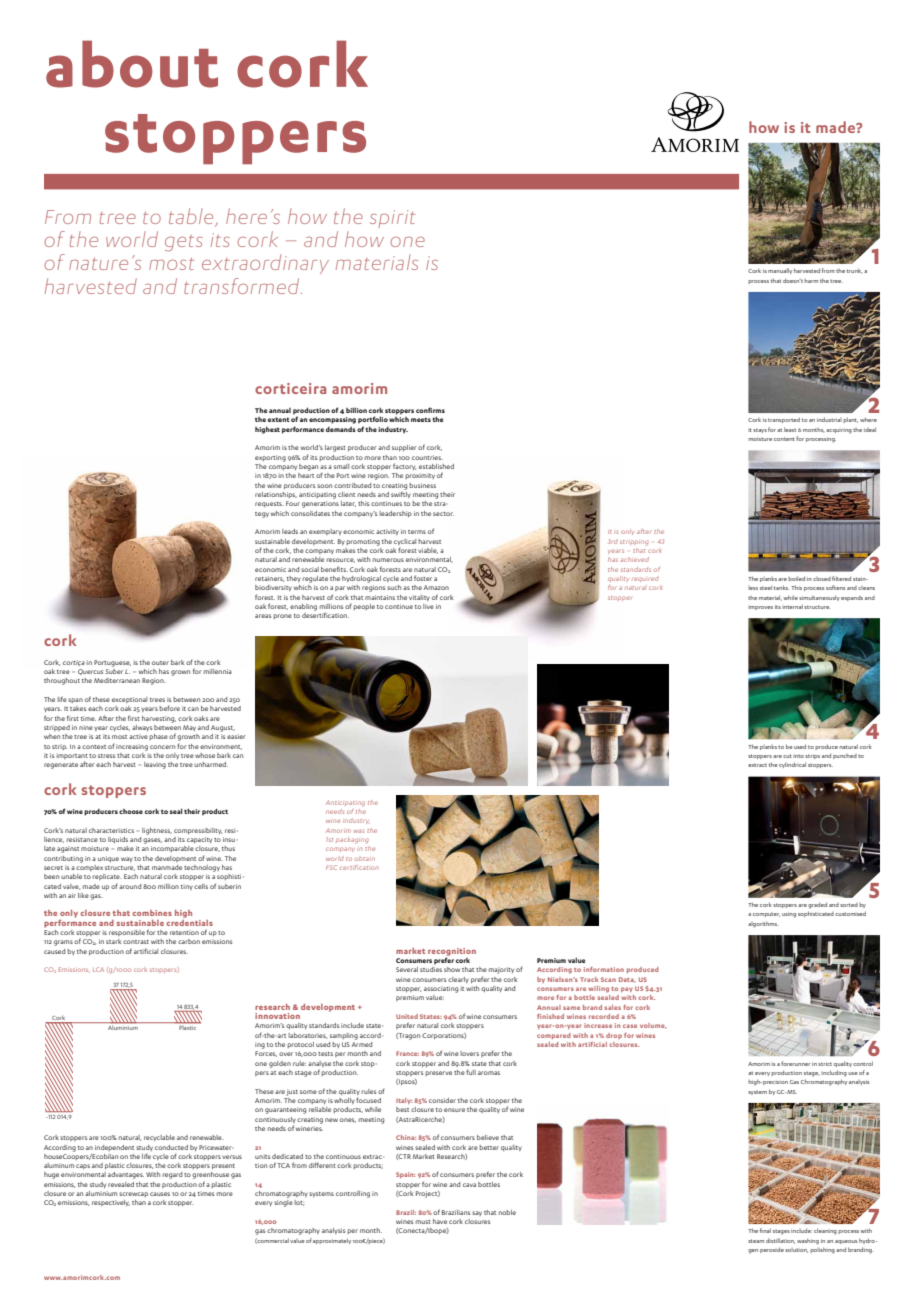 This document has height=1308, width=924. I want to click on manually, so click(780, 271).
